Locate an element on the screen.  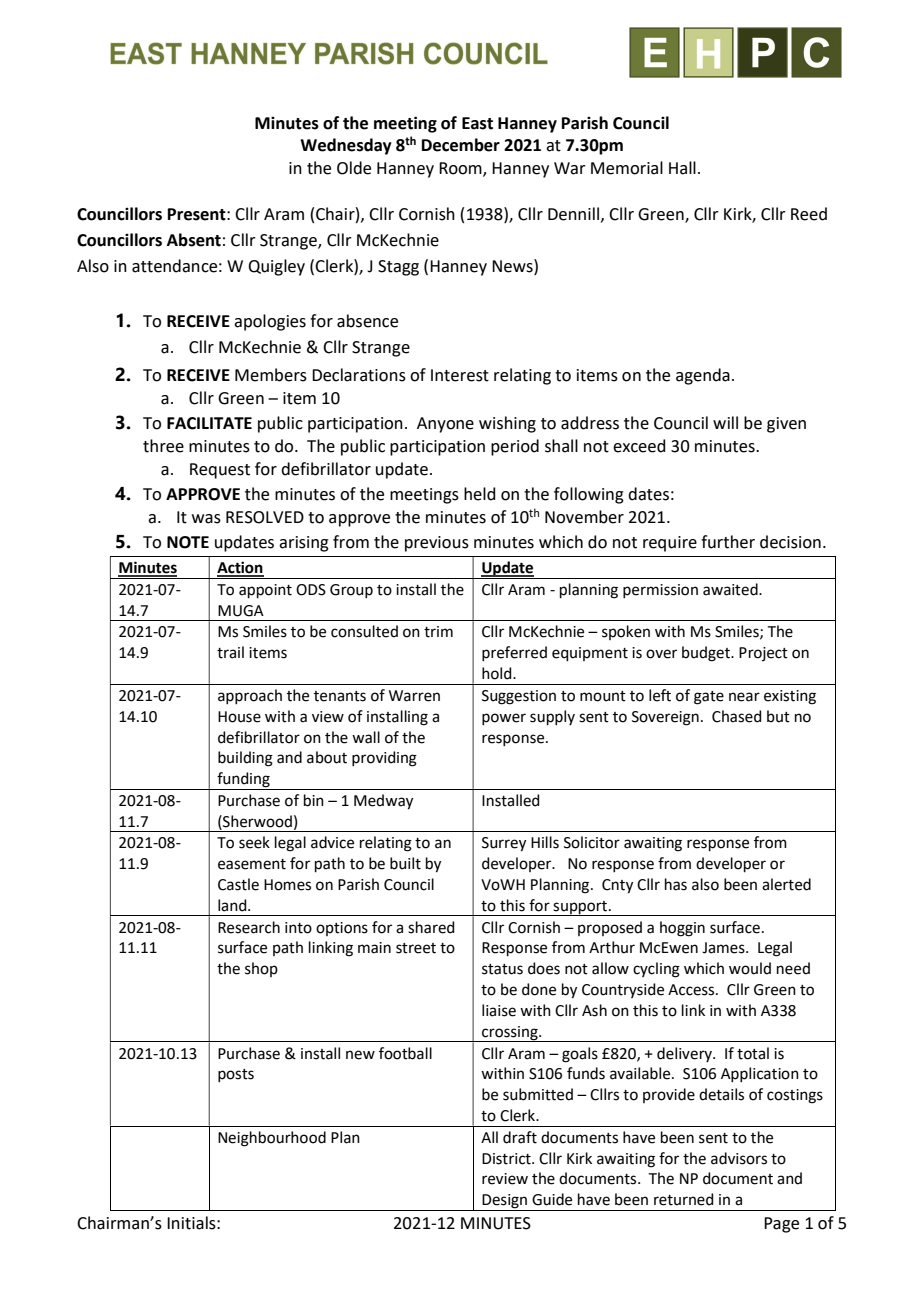
seek is located at coordinates (254, 842).
